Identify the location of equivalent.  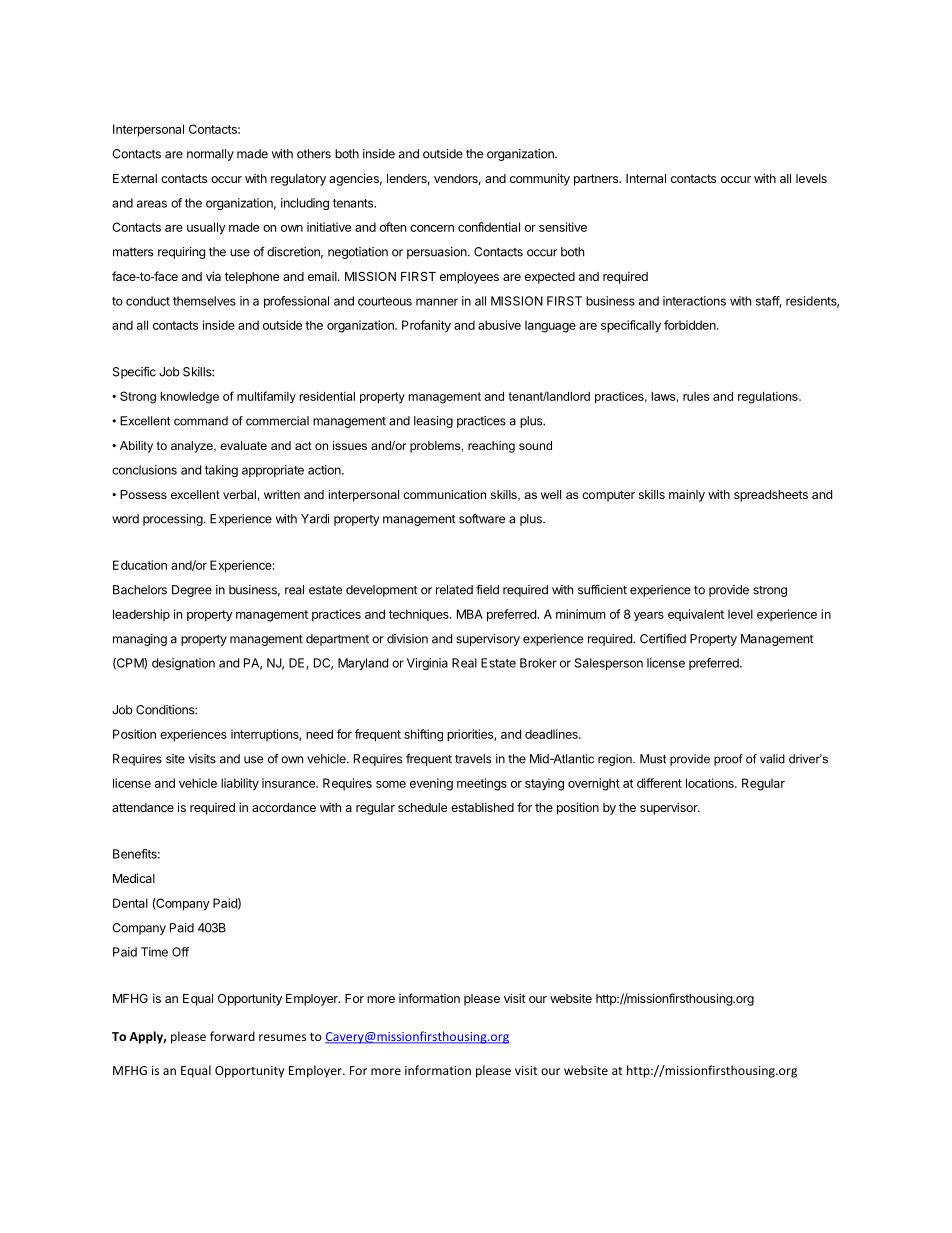
(696, 615).
